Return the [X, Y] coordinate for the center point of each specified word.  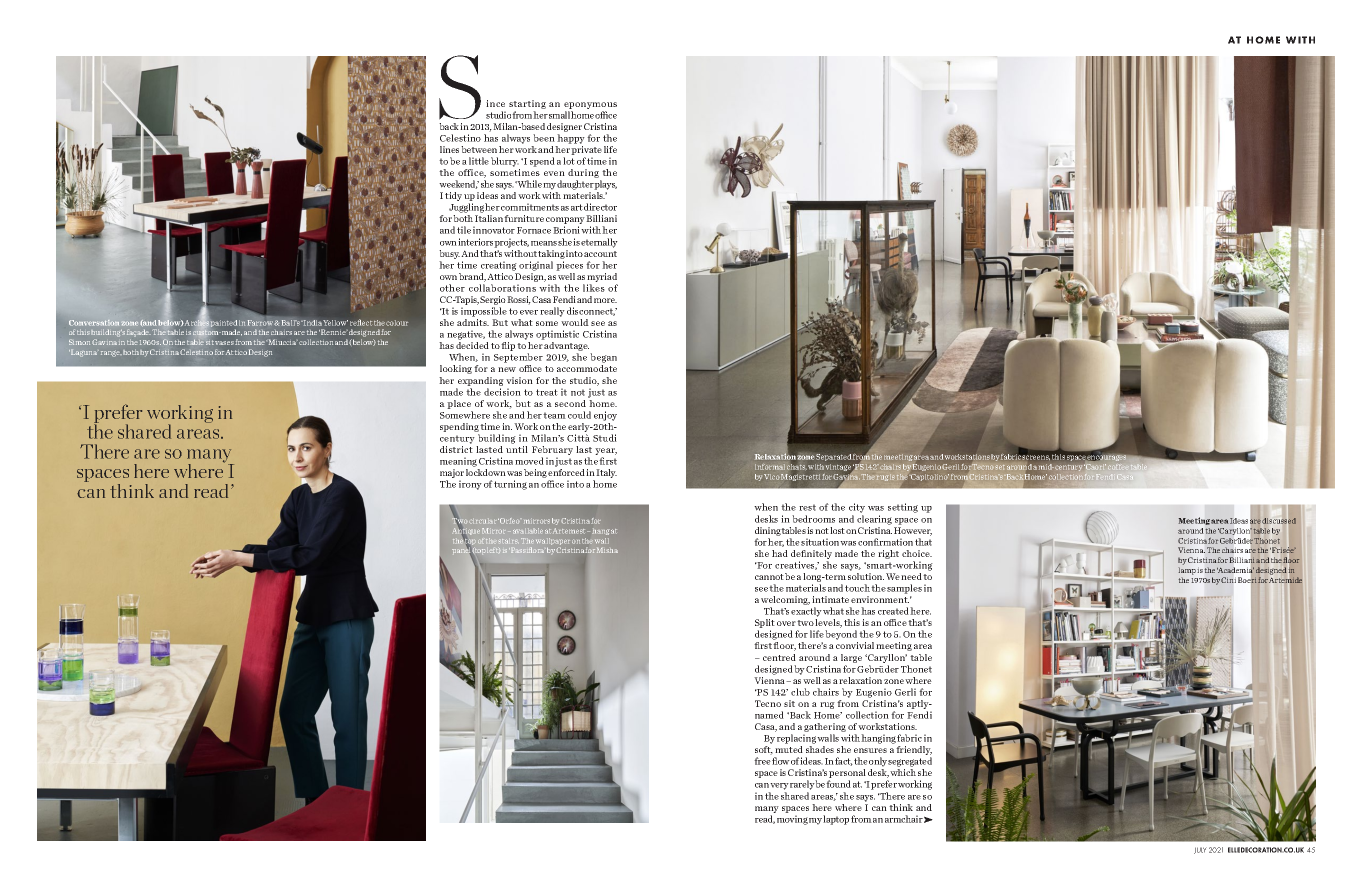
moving [792, 820]
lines [449, 149]
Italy [606, 473]
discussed [1279, 521]
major [452, 475]
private [586, 152]
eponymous [590, 105]
